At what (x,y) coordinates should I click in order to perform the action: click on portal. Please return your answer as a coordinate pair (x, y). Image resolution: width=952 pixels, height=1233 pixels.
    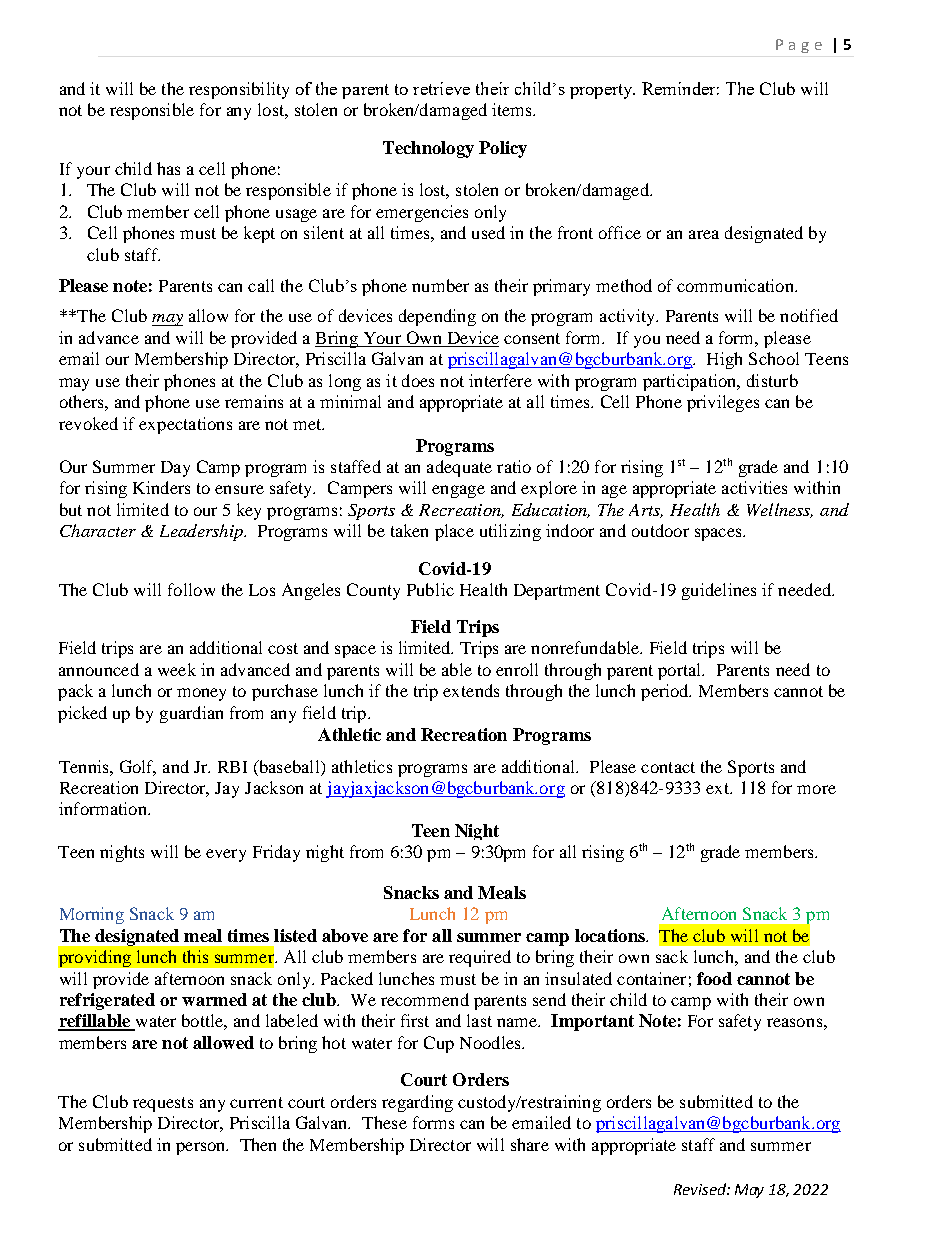
    Looking at the image, I should click on (681, 671).
